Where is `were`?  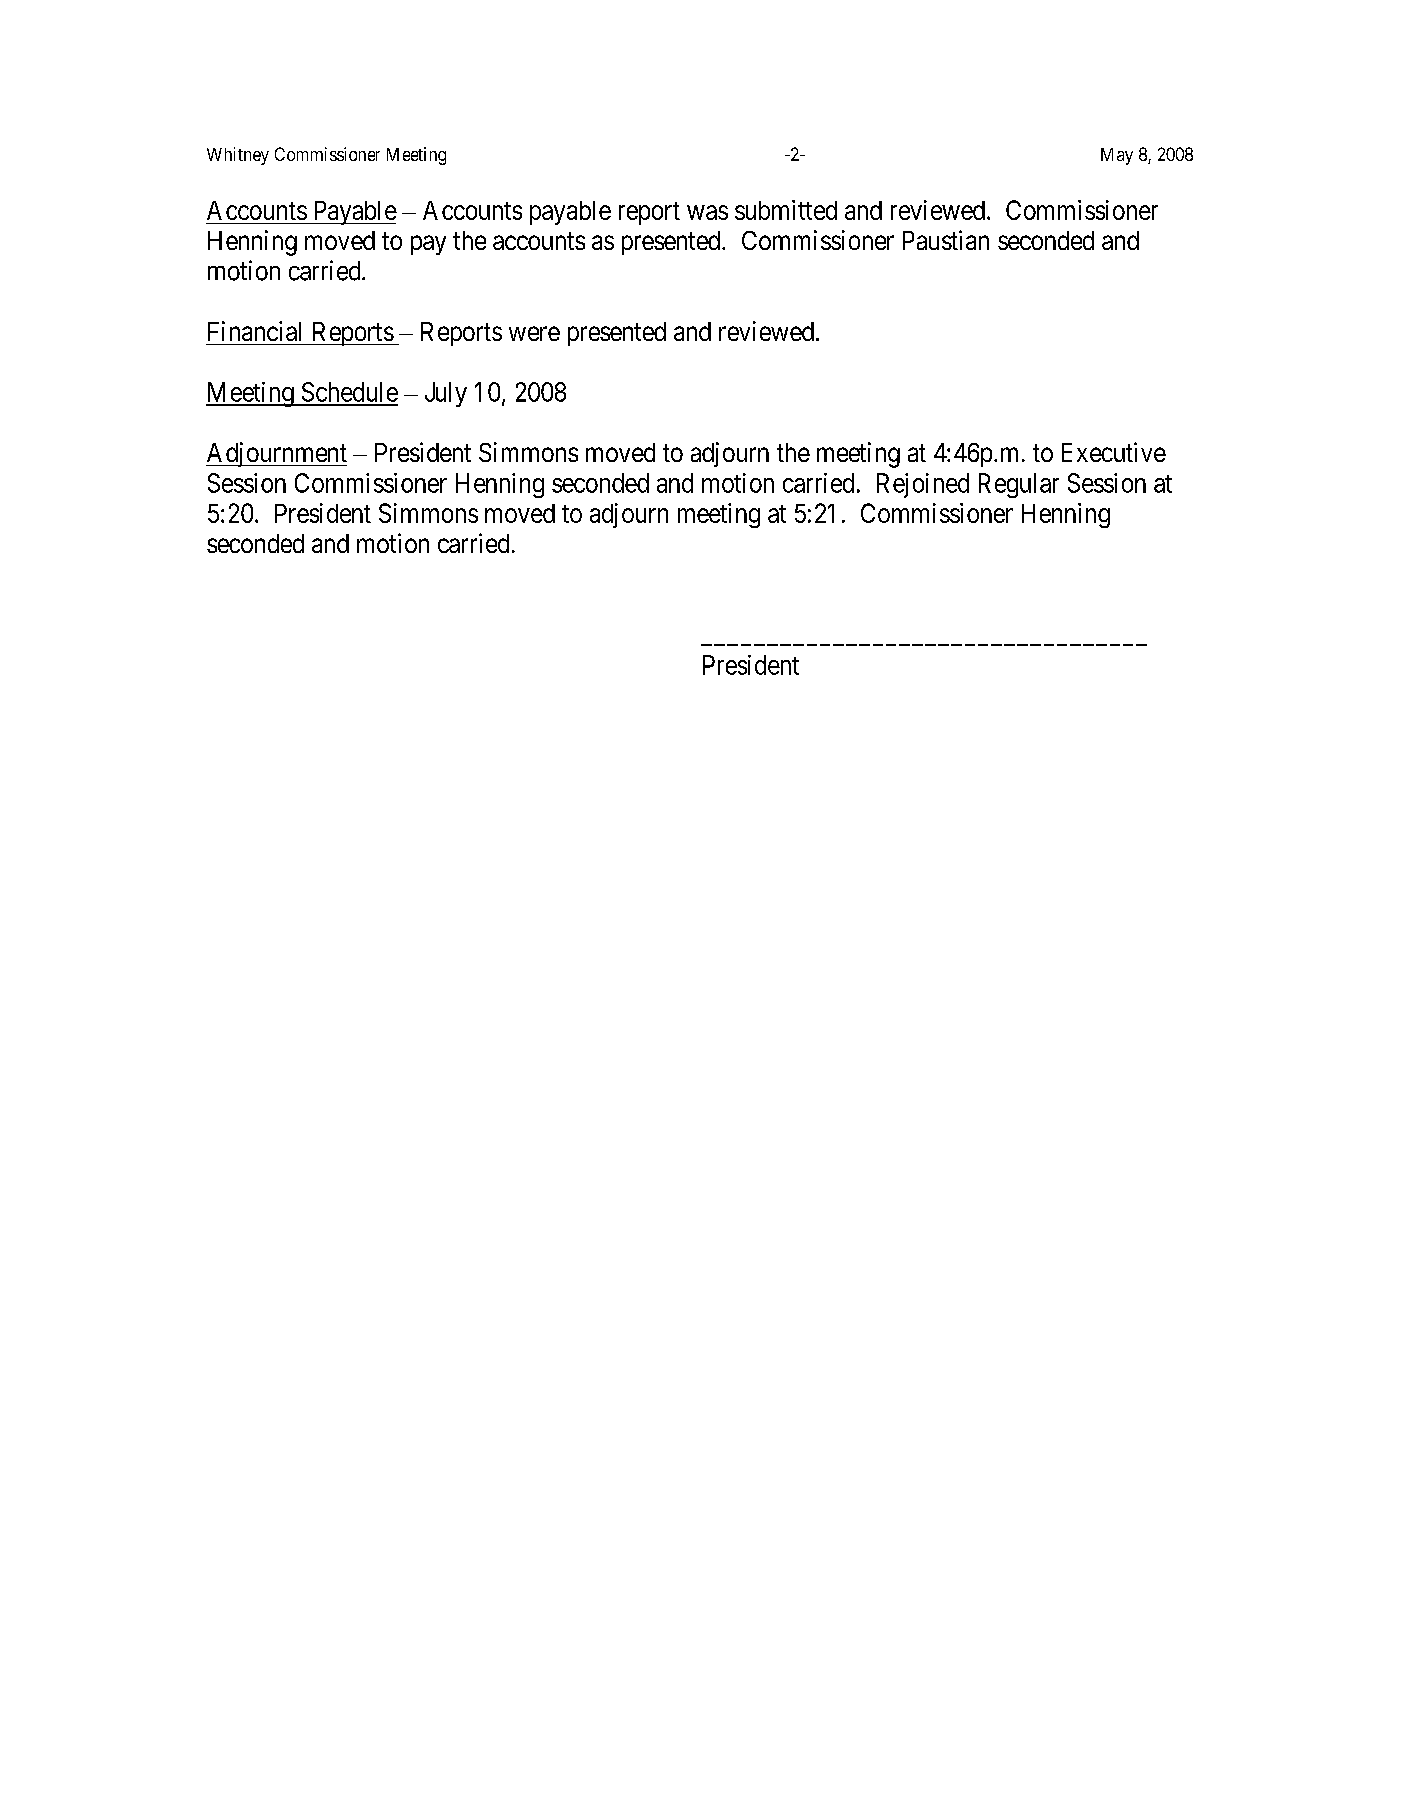 were is located at coordinates (534, 333).
